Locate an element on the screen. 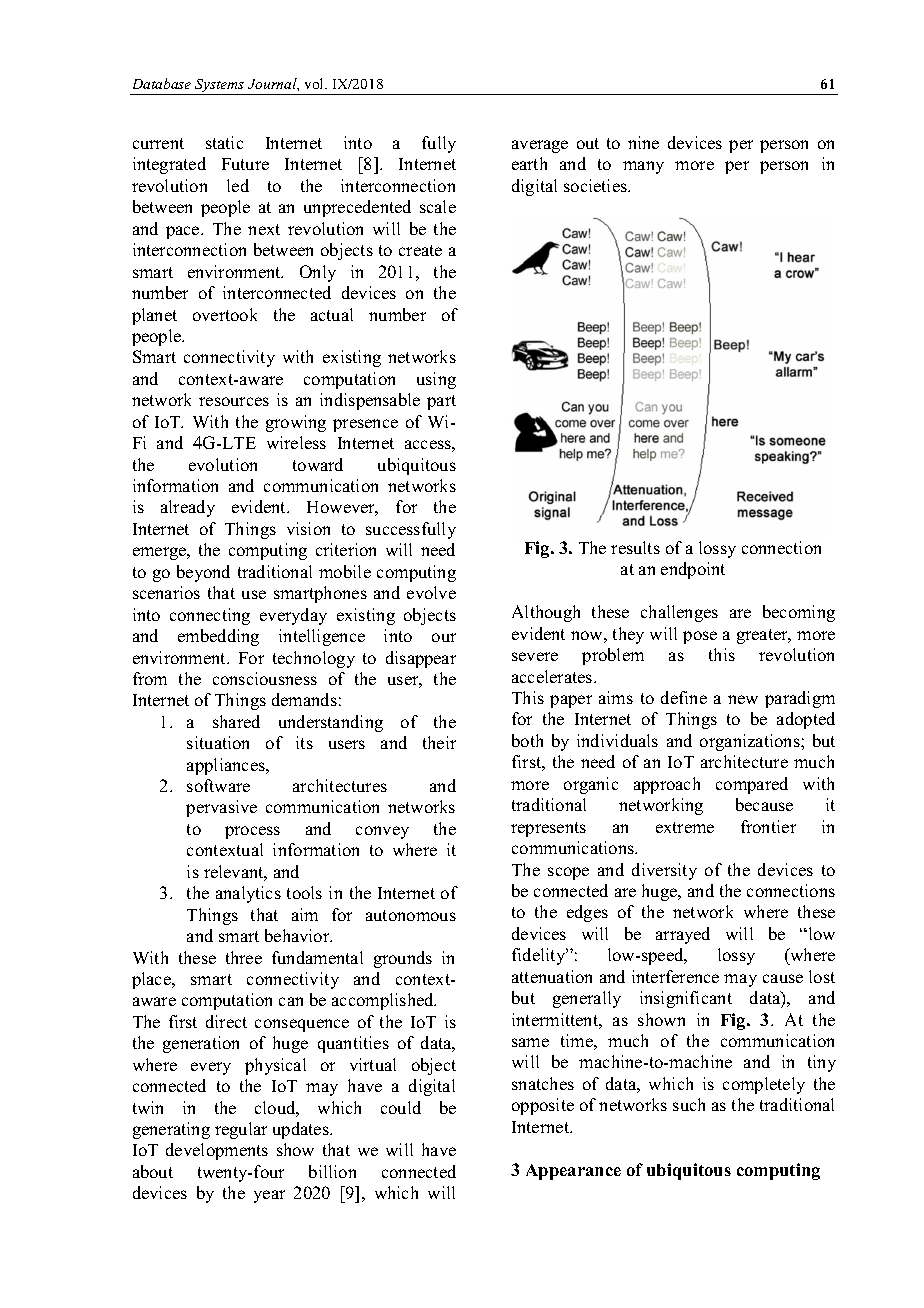  developments is located at coordinates (217, 1151).
